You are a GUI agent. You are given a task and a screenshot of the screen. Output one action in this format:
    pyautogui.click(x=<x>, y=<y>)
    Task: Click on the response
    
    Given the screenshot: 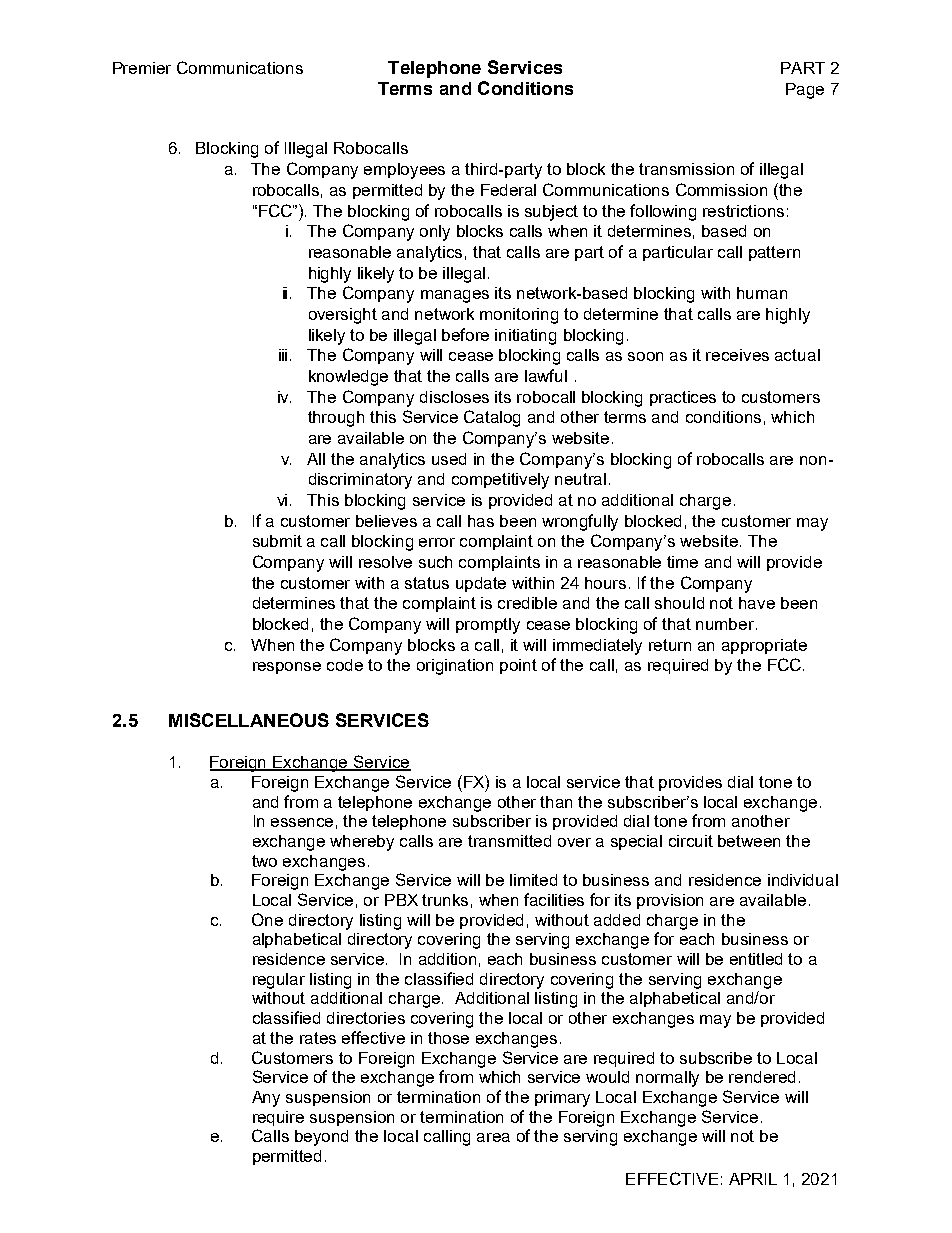 What is the action you would take?
    pyautogui.click(x=287, y=668)
